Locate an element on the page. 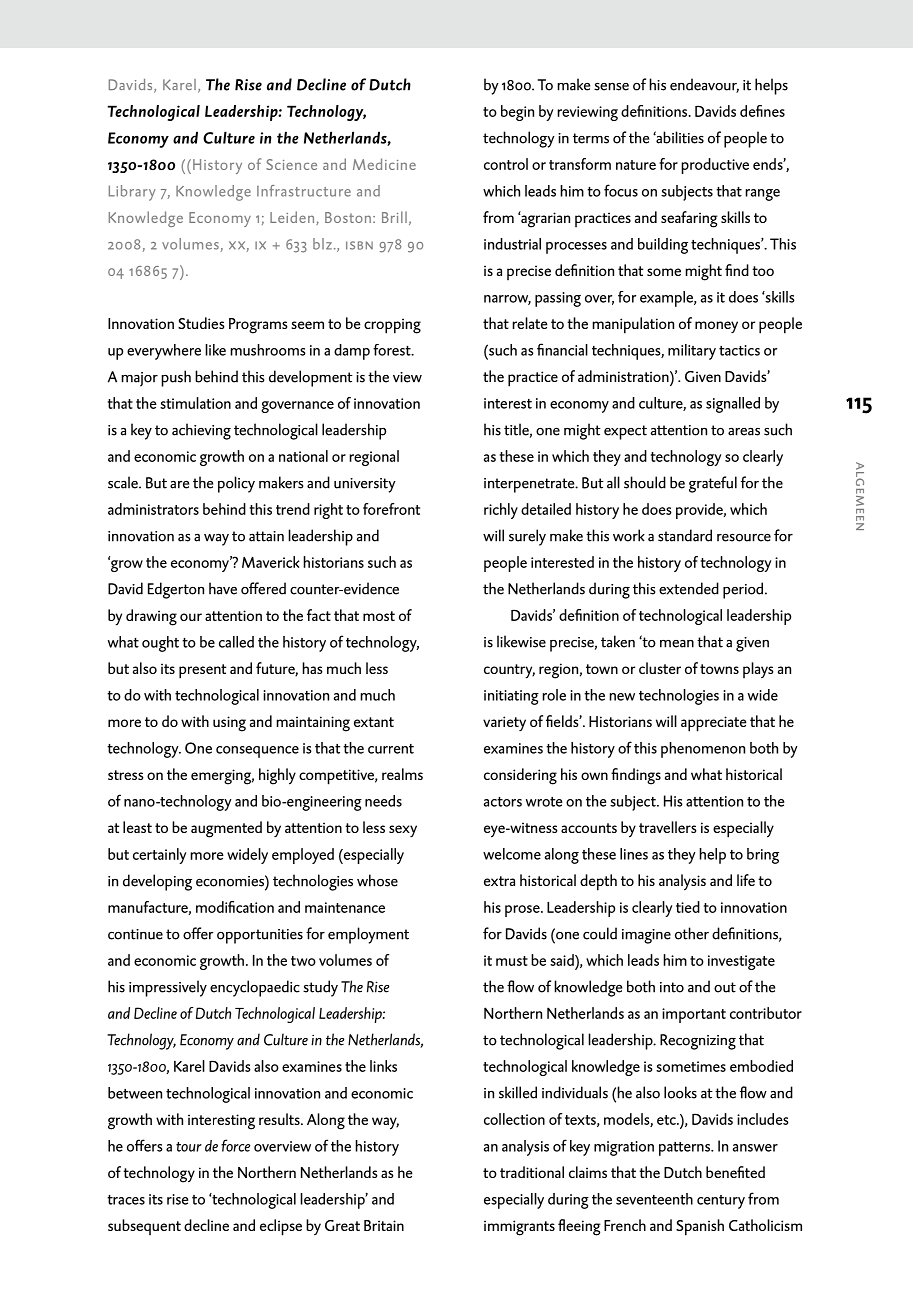  begin is located at coordinates (517, 113).
